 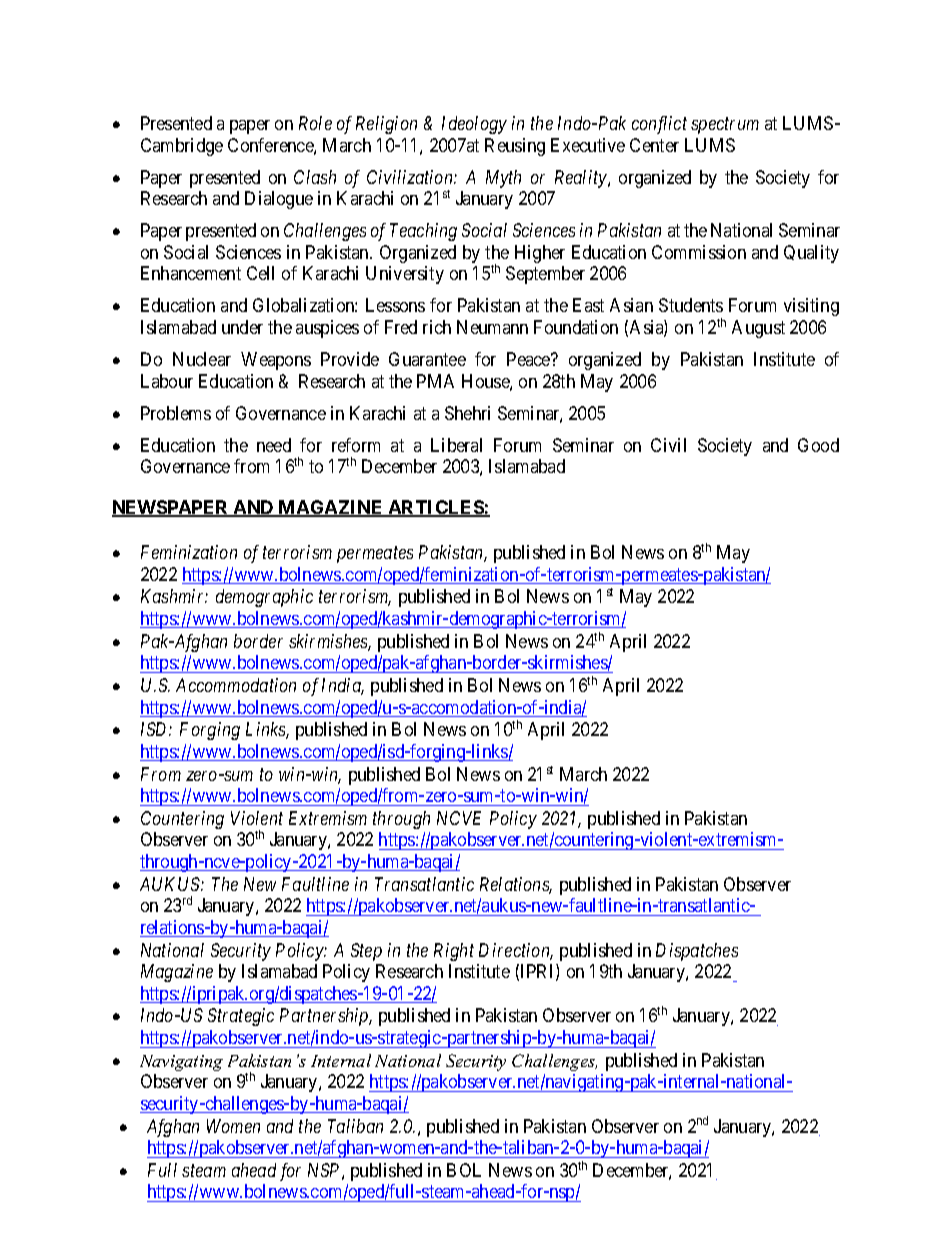 What do you see at coordinates (725, 126) in the page?
I see `spectrum` at bounding box center [725, 126].
